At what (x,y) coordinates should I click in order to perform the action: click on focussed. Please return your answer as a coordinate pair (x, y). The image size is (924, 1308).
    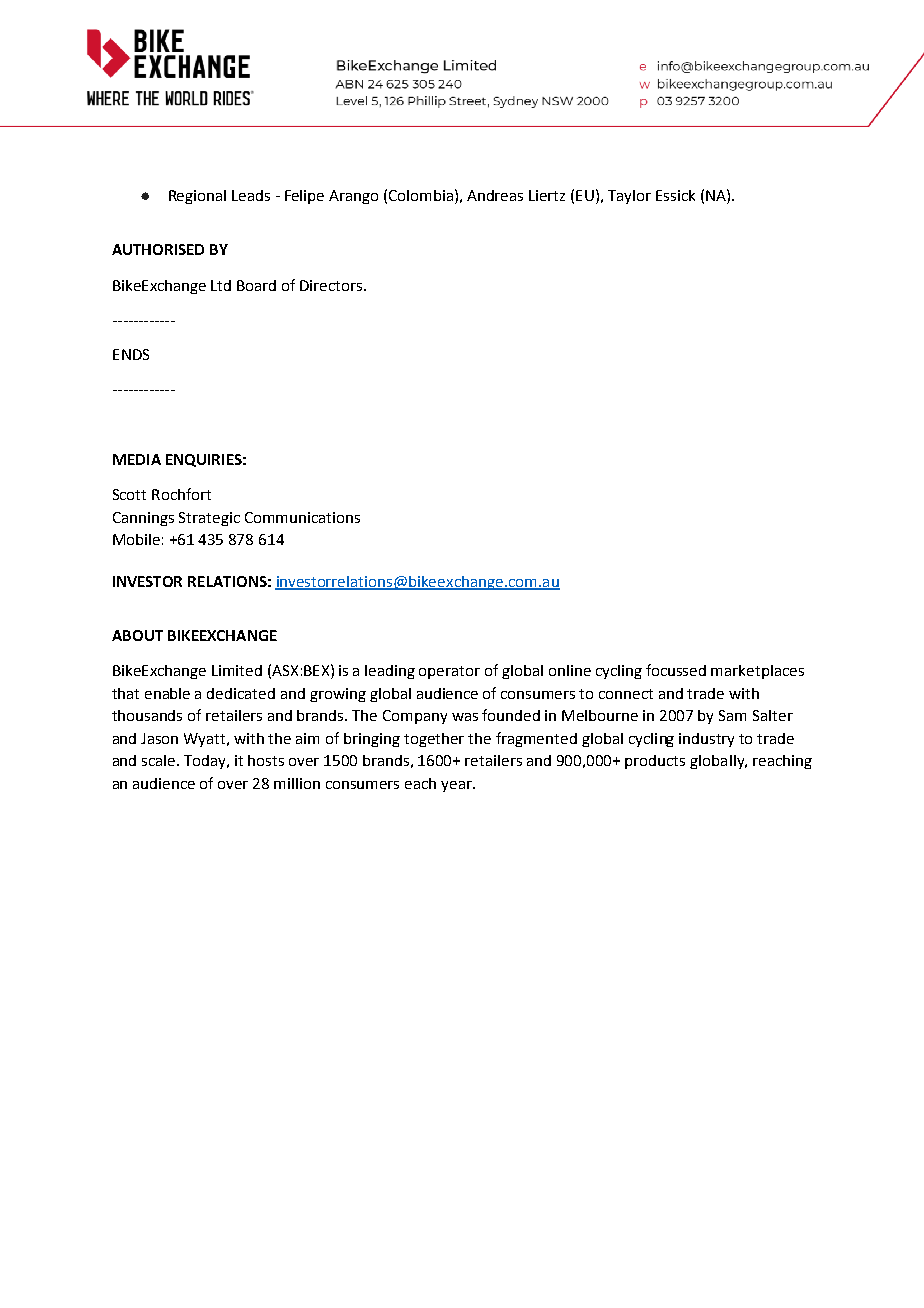
    Looking at the image, I should click on (676, 670).
